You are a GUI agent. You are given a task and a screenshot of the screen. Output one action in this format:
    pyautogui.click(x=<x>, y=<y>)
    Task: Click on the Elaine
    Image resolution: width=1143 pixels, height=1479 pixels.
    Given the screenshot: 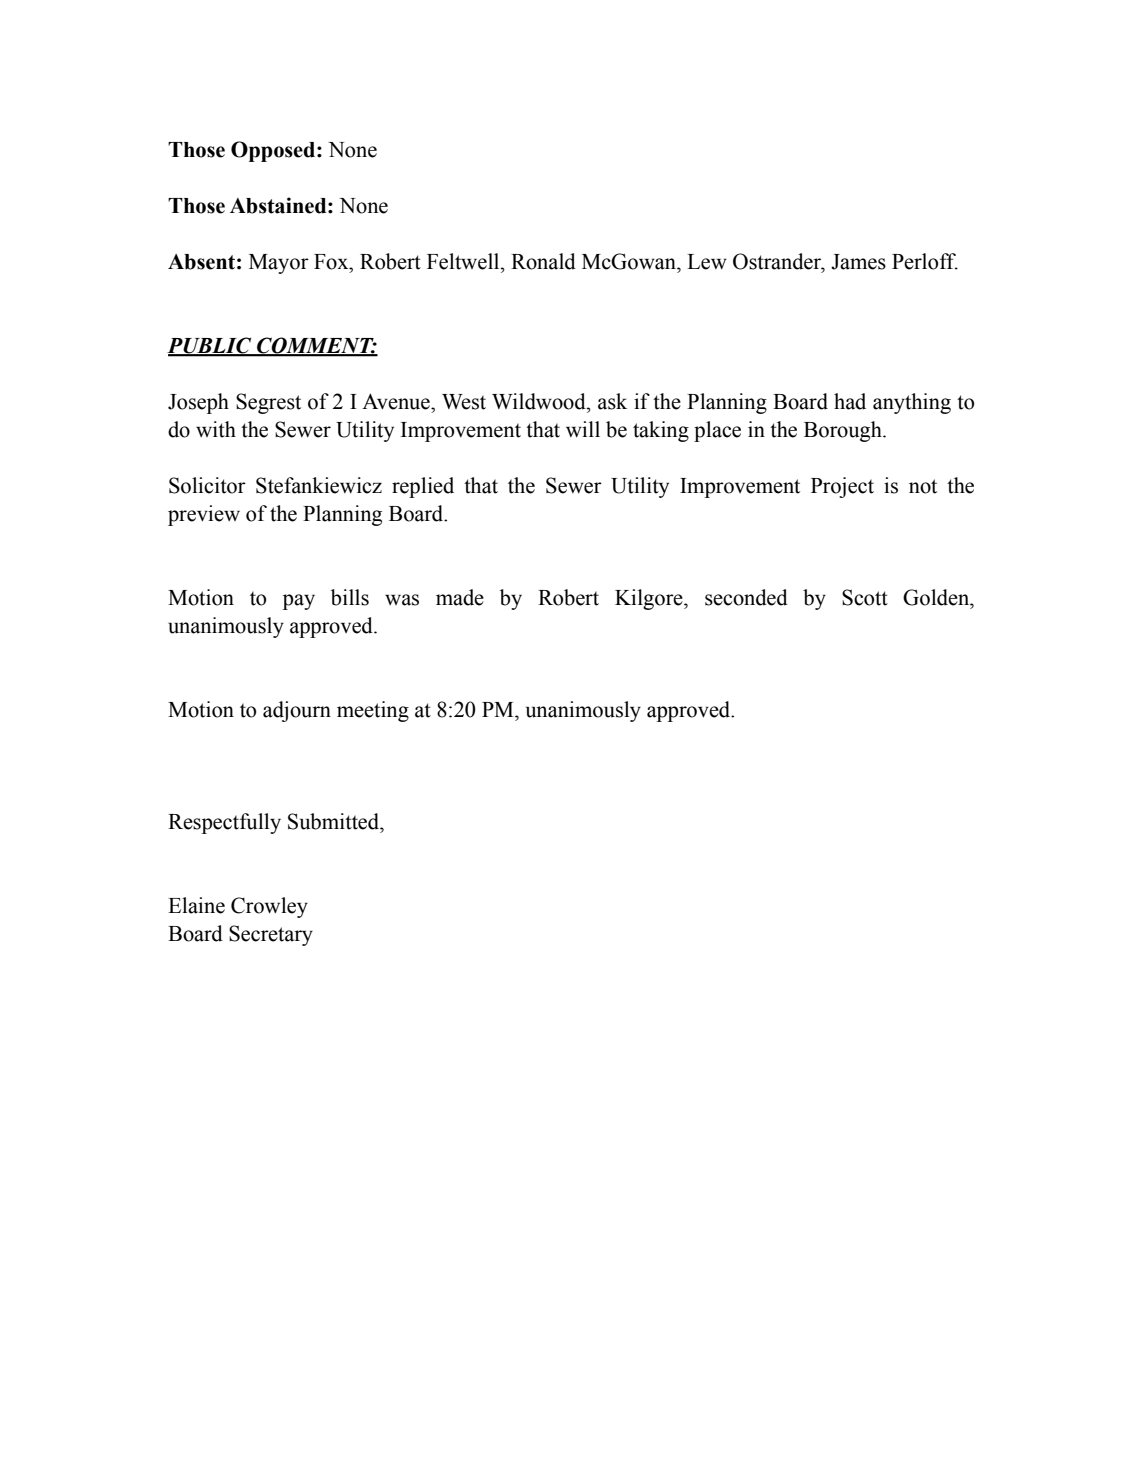 What is the action you would take?
    pyautogui.click(x=196, y=905)
